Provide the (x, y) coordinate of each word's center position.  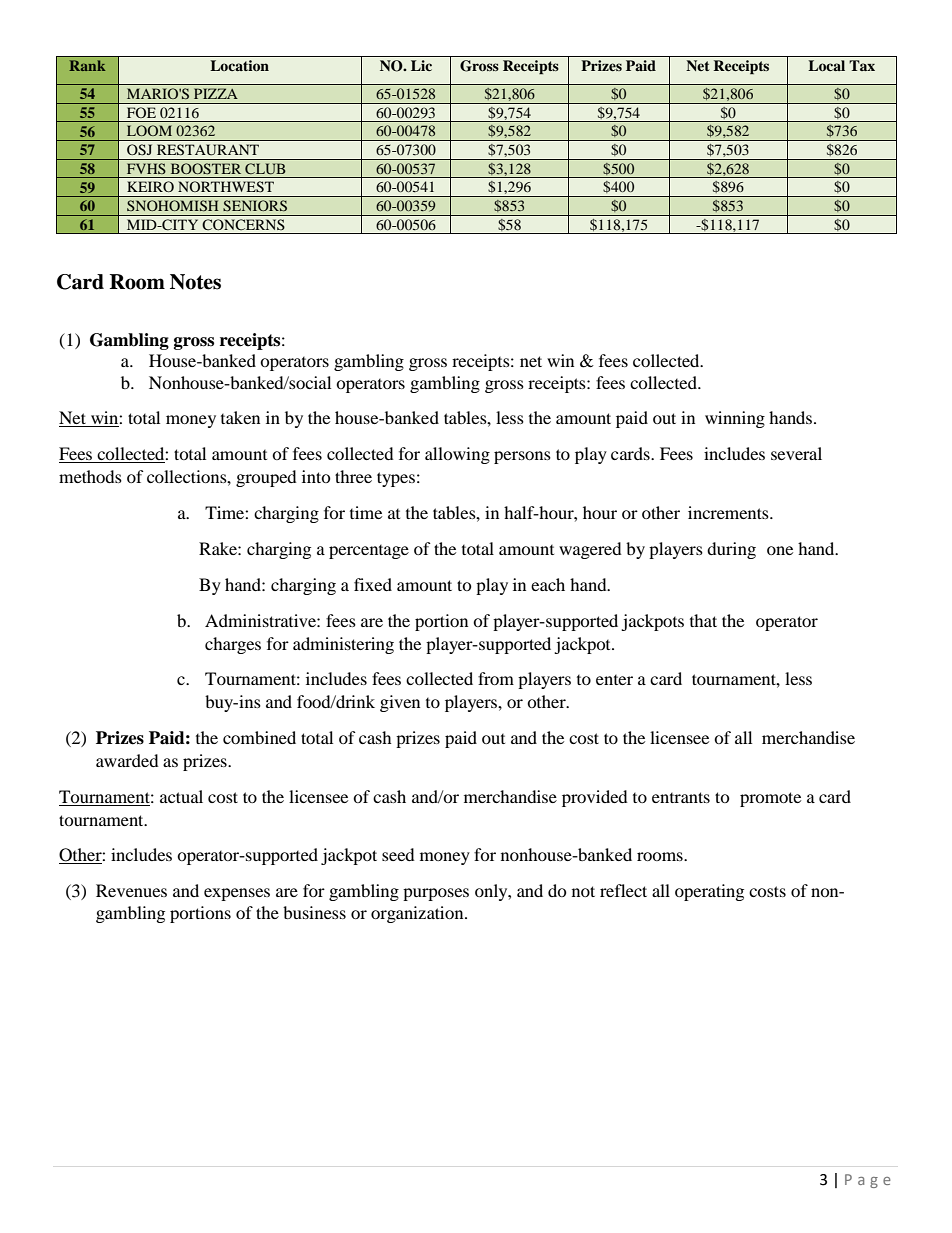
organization (418, 914)
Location (239, 65)
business (314, 912)
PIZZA (216, 93)
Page (868, 1181)
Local (826, 65)
